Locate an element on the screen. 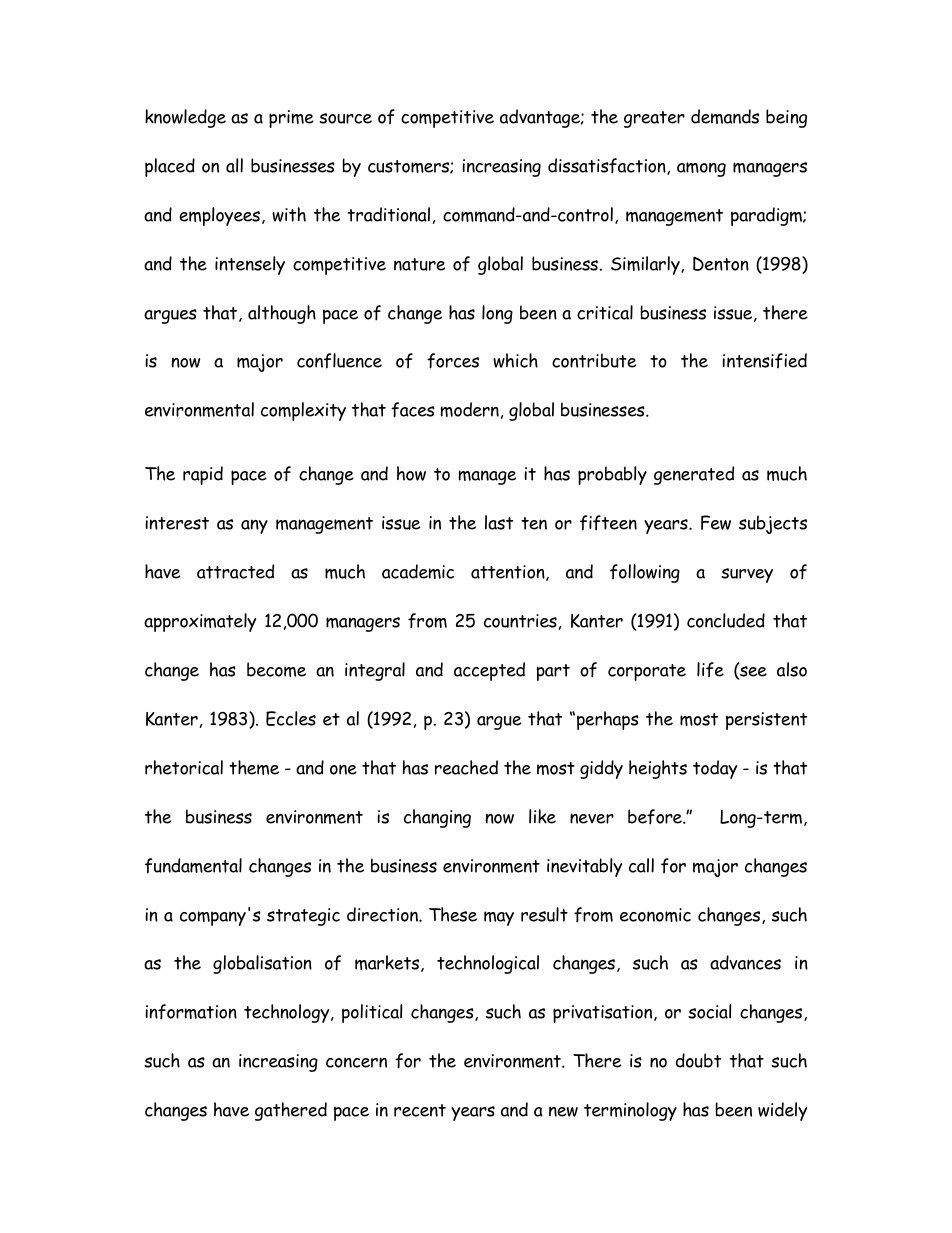  Few is located at coordinates (716, 522).
